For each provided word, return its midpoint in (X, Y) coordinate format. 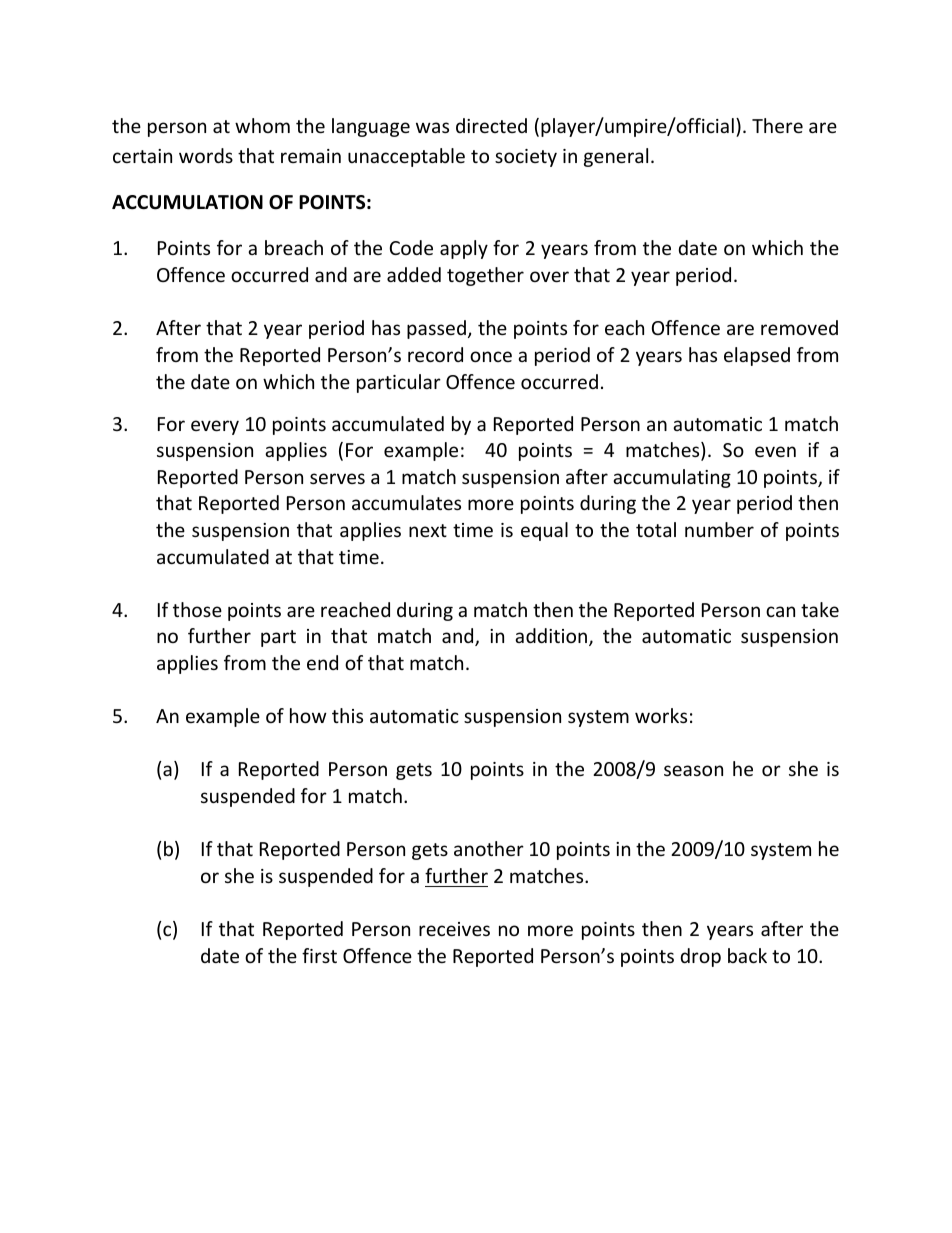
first (319, 955)
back (747, 955)
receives (454, 929)
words (206, 155)
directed (491, 125)
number (719, 529)
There (777, 125)
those (197, 609)
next (428, 530)
